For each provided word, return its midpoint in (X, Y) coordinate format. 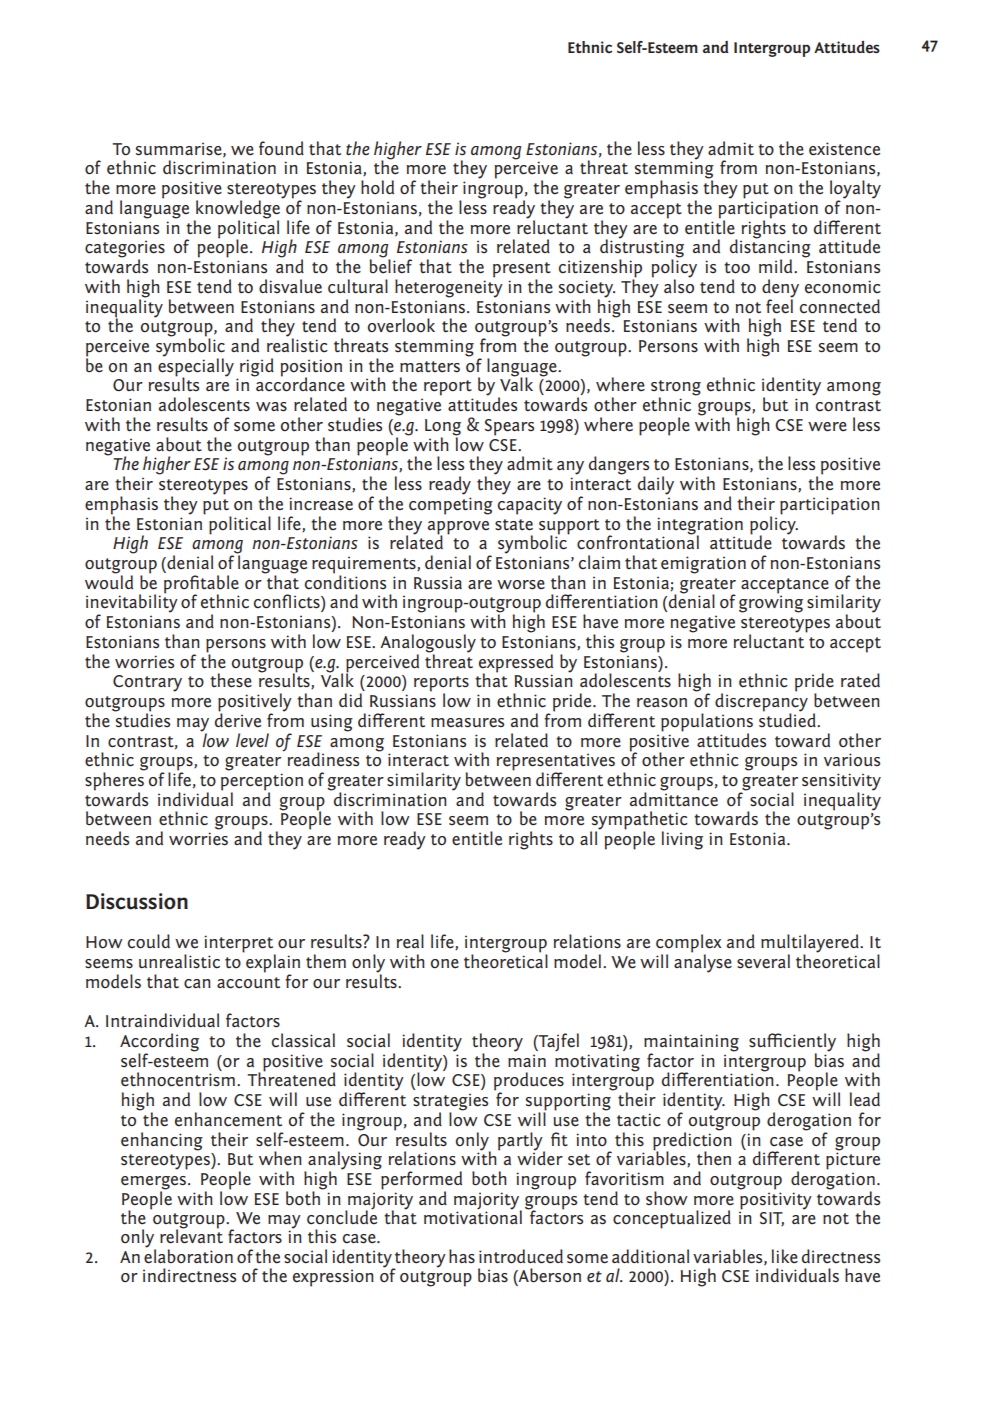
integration (700, 526)
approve (458, 528)
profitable (201, 585)
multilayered (811, 944)
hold (377, 187)
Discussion (137, 901)
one (445, 963)
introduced (521, 1256)
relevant (191, 1235)
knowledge (237, 210)
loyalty (855, 190)
